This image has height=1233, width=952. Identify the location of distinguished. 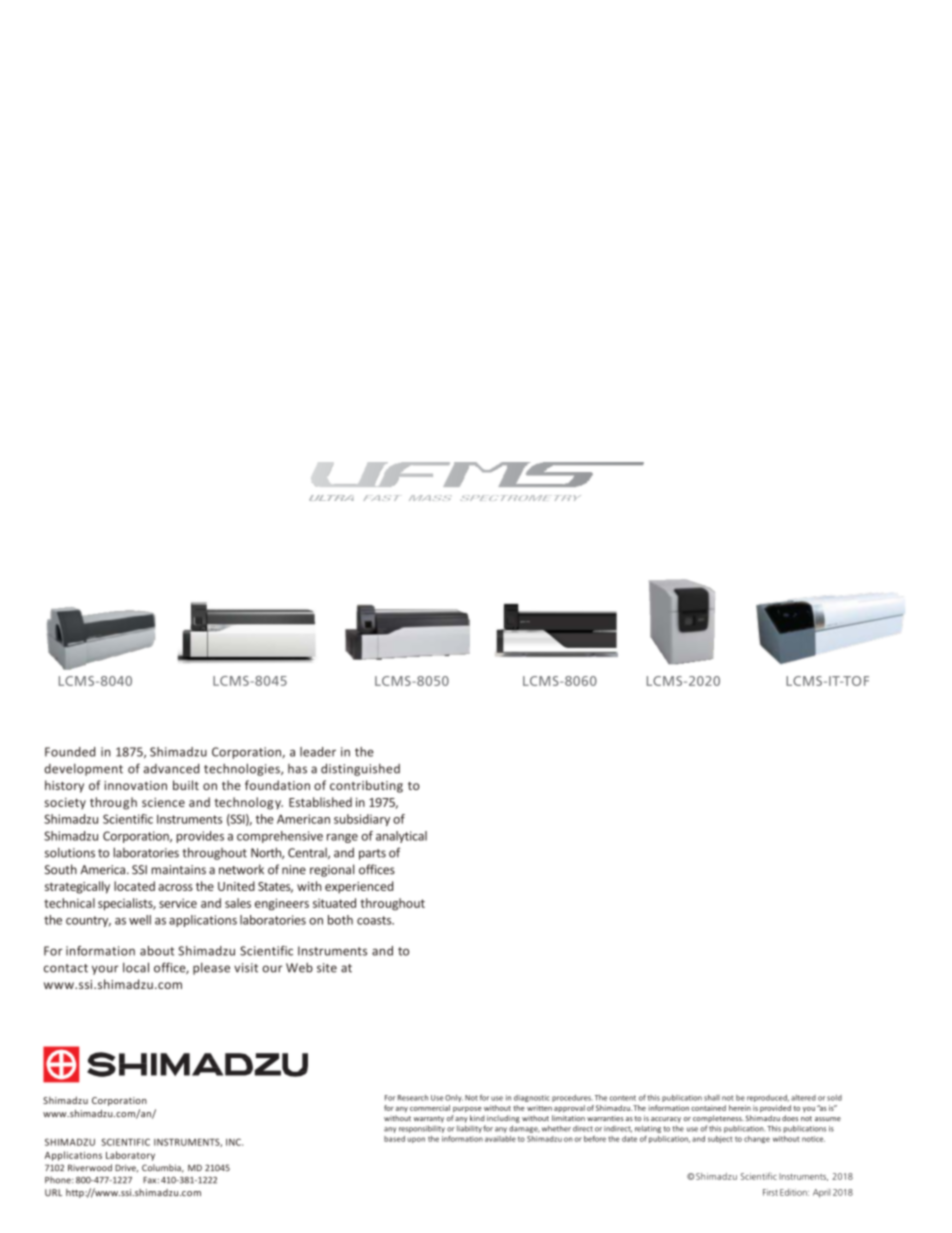
(360, 769).
